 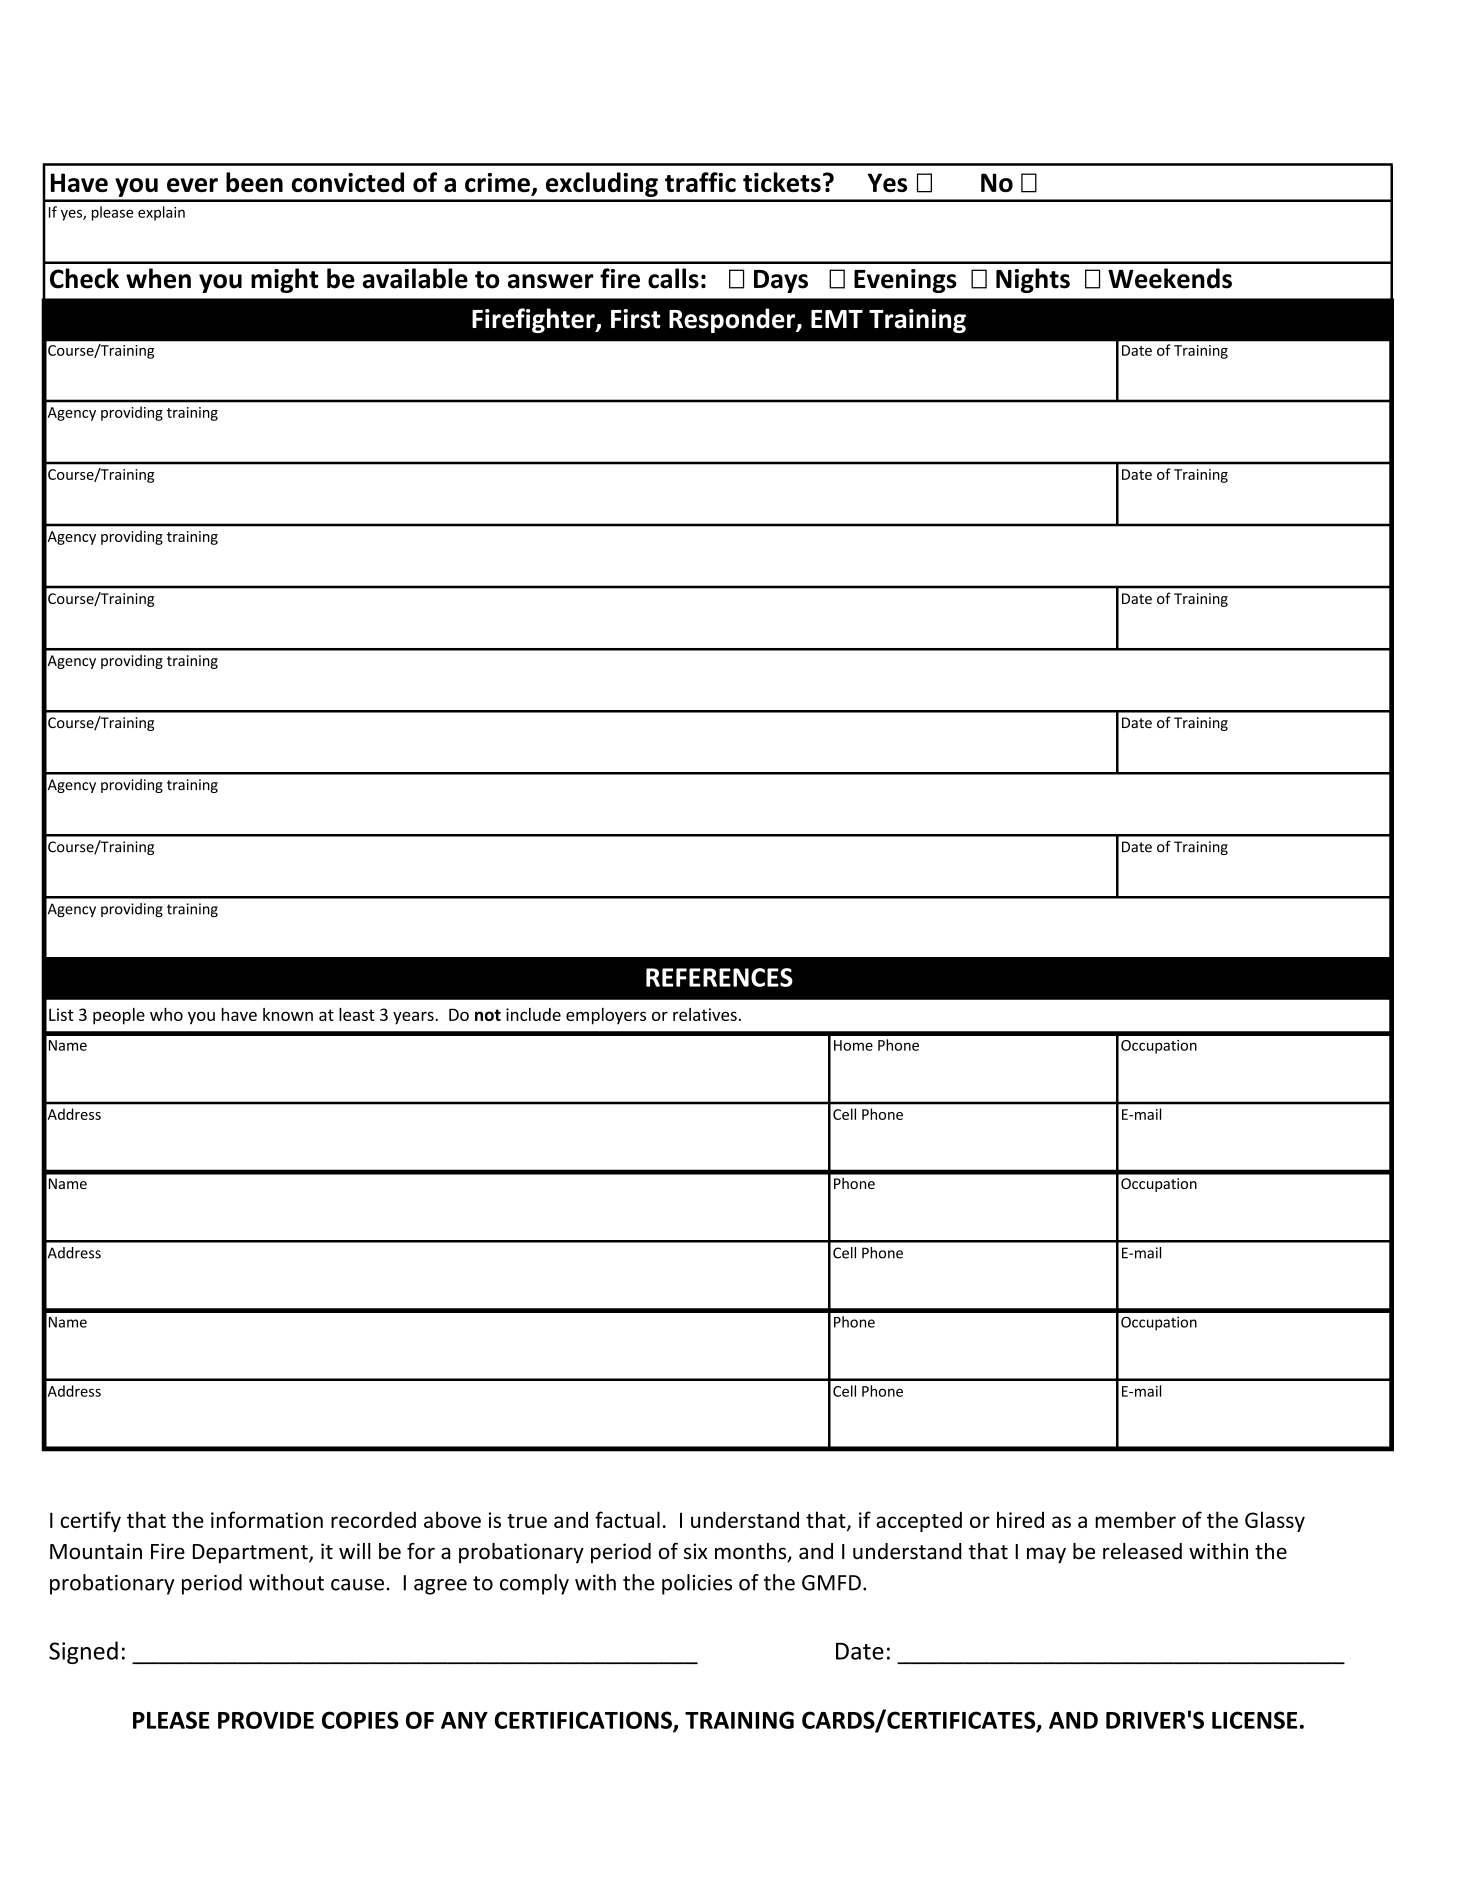 What do you see at coordinates (166, 1014) in the screenshot?
I see `who` at bounding box center [166, 1014].
